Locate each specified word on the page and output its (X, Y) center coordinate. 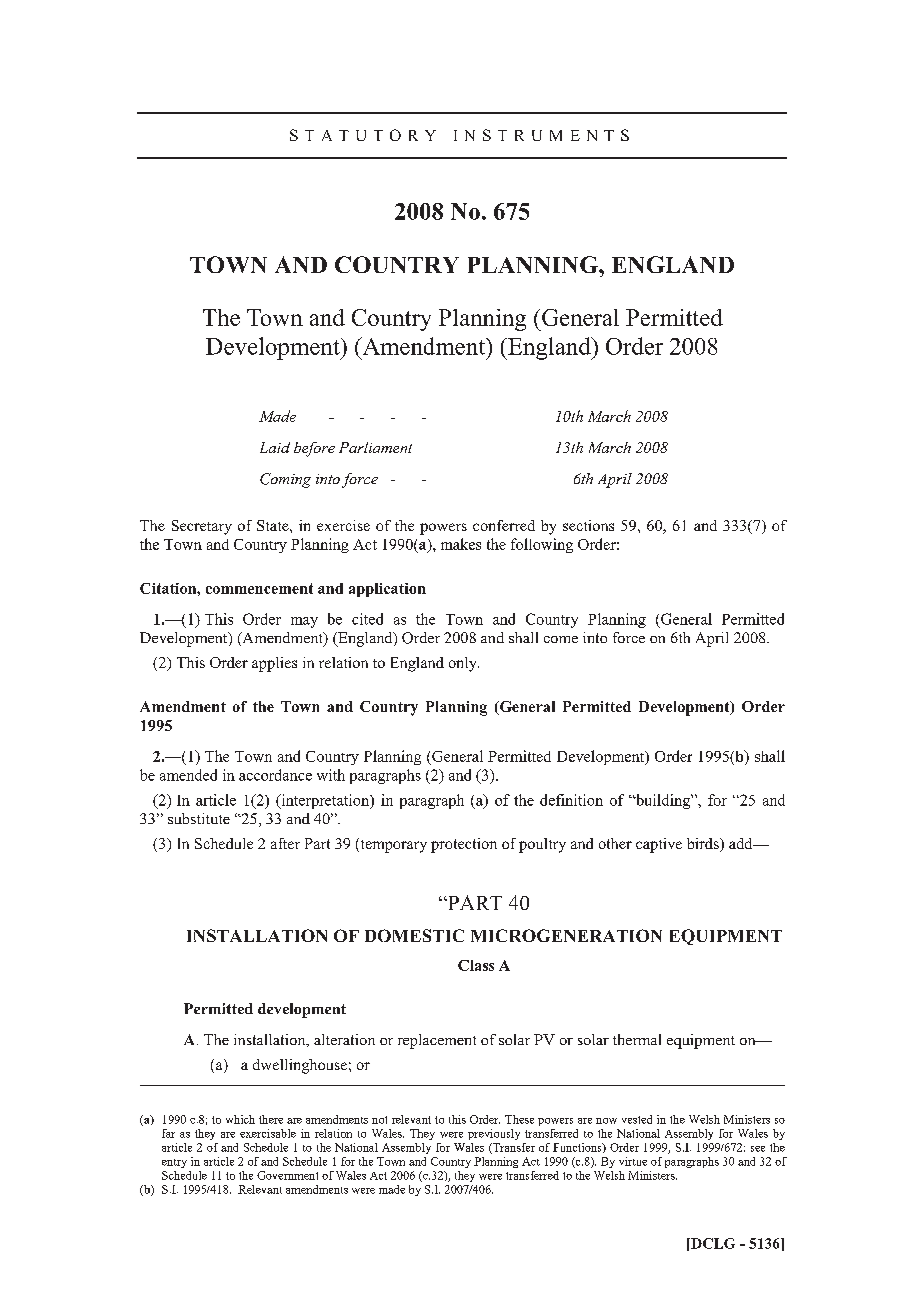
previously (494, 1134)
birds (704, 845)
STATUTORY (363, 135)
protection (464, 845)
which (240, 1119)
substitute (199, 818)
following (542, 545)
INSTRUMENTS (541, 135)
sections (588, 525)
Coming (285, 480)
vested (637, 1119)
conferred (504, 525)
